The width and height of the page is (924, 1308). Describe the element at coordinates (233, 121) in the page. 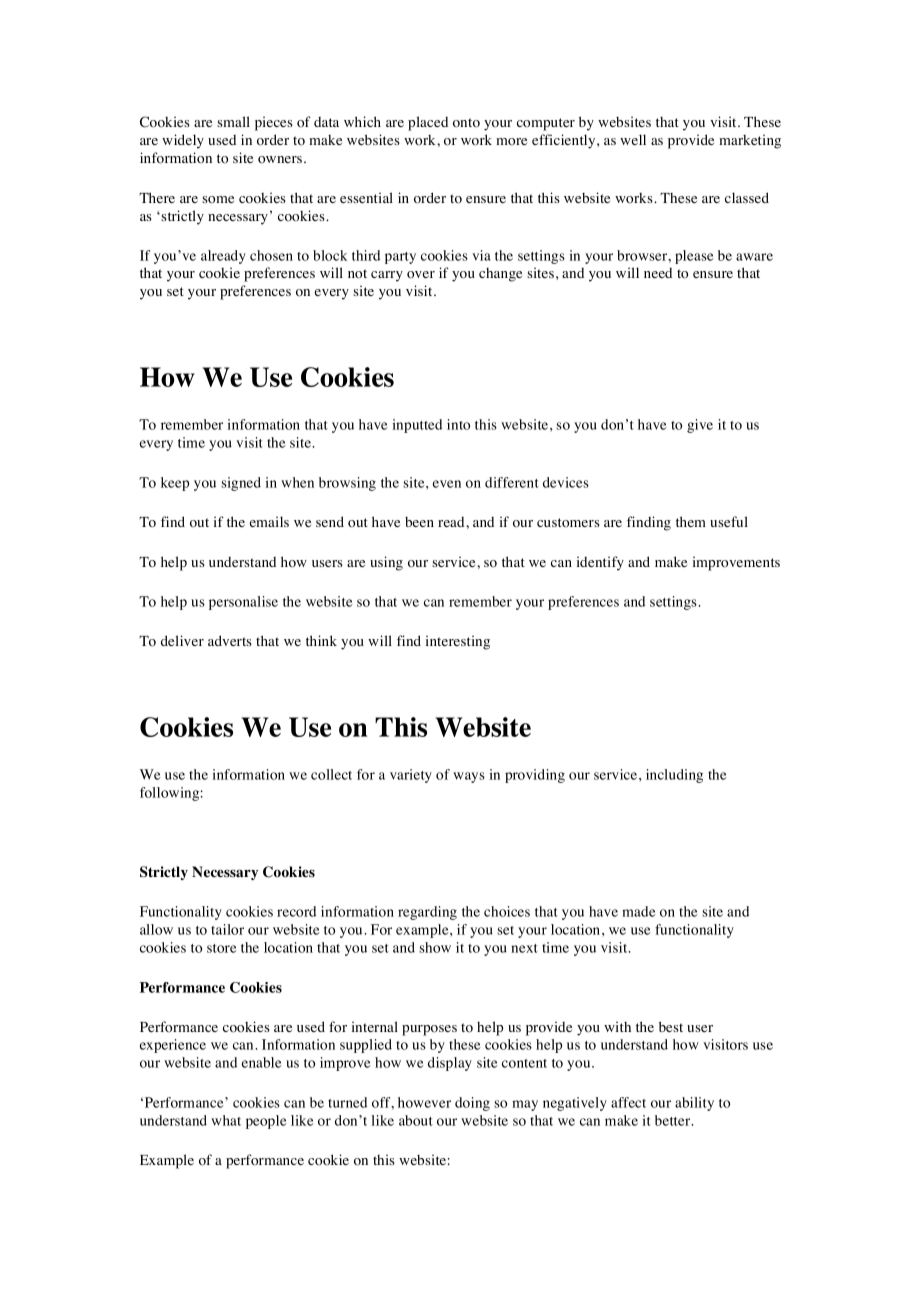

I see `small` at that location.
